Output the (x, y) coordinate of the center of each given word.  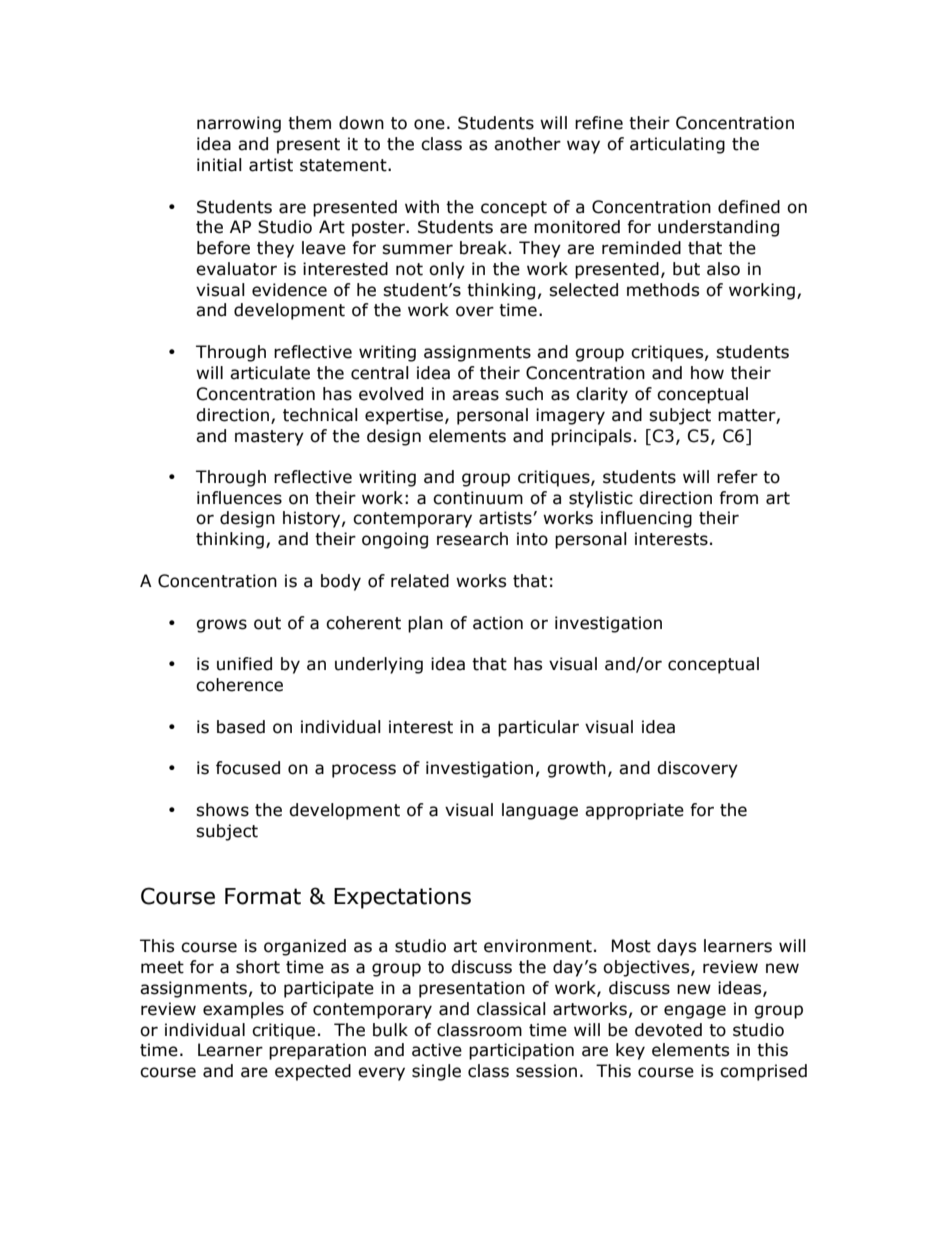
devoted (668, 1030)
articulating (677, 145)
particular (538, 728)
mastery (269, 438)
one (429, 124)
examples (243, 1010)
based (241, 727)
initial (219, 165)
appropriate (634, 811)
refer (737, 477)
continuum (478, 498)
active (437, 1050)
